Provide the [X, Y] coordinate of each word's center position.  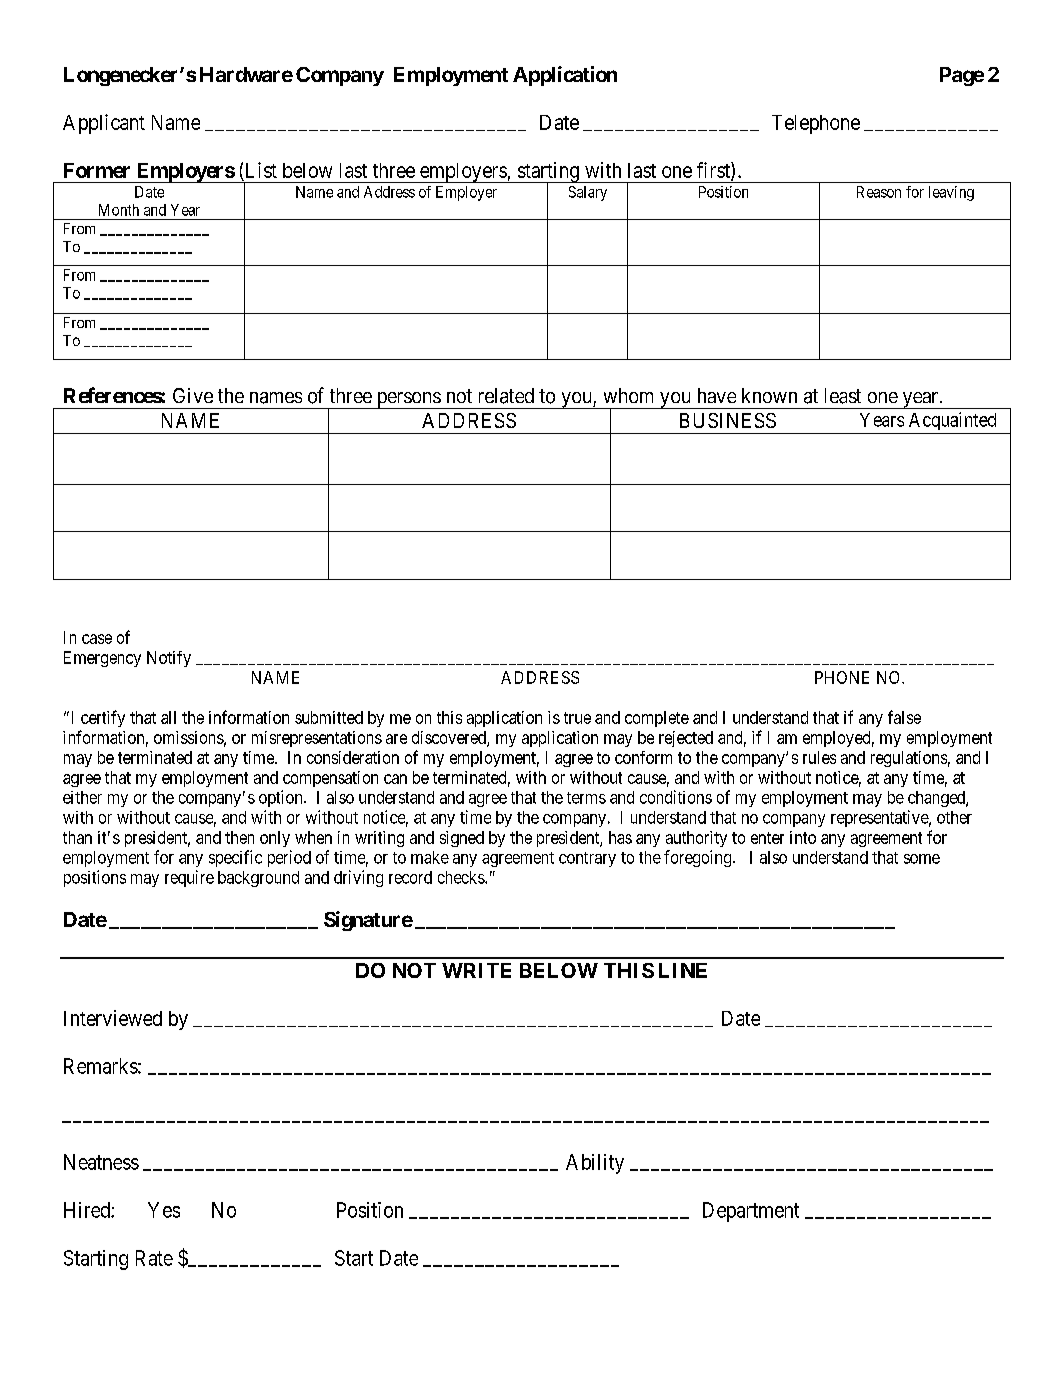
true [577, 718]
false [904, 717]
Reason [879, 192]
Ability [595, 1164]
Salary [588, 193]
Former [97, 170]
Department [751, 1212]
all [168, 717]
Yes [164, 1210]
